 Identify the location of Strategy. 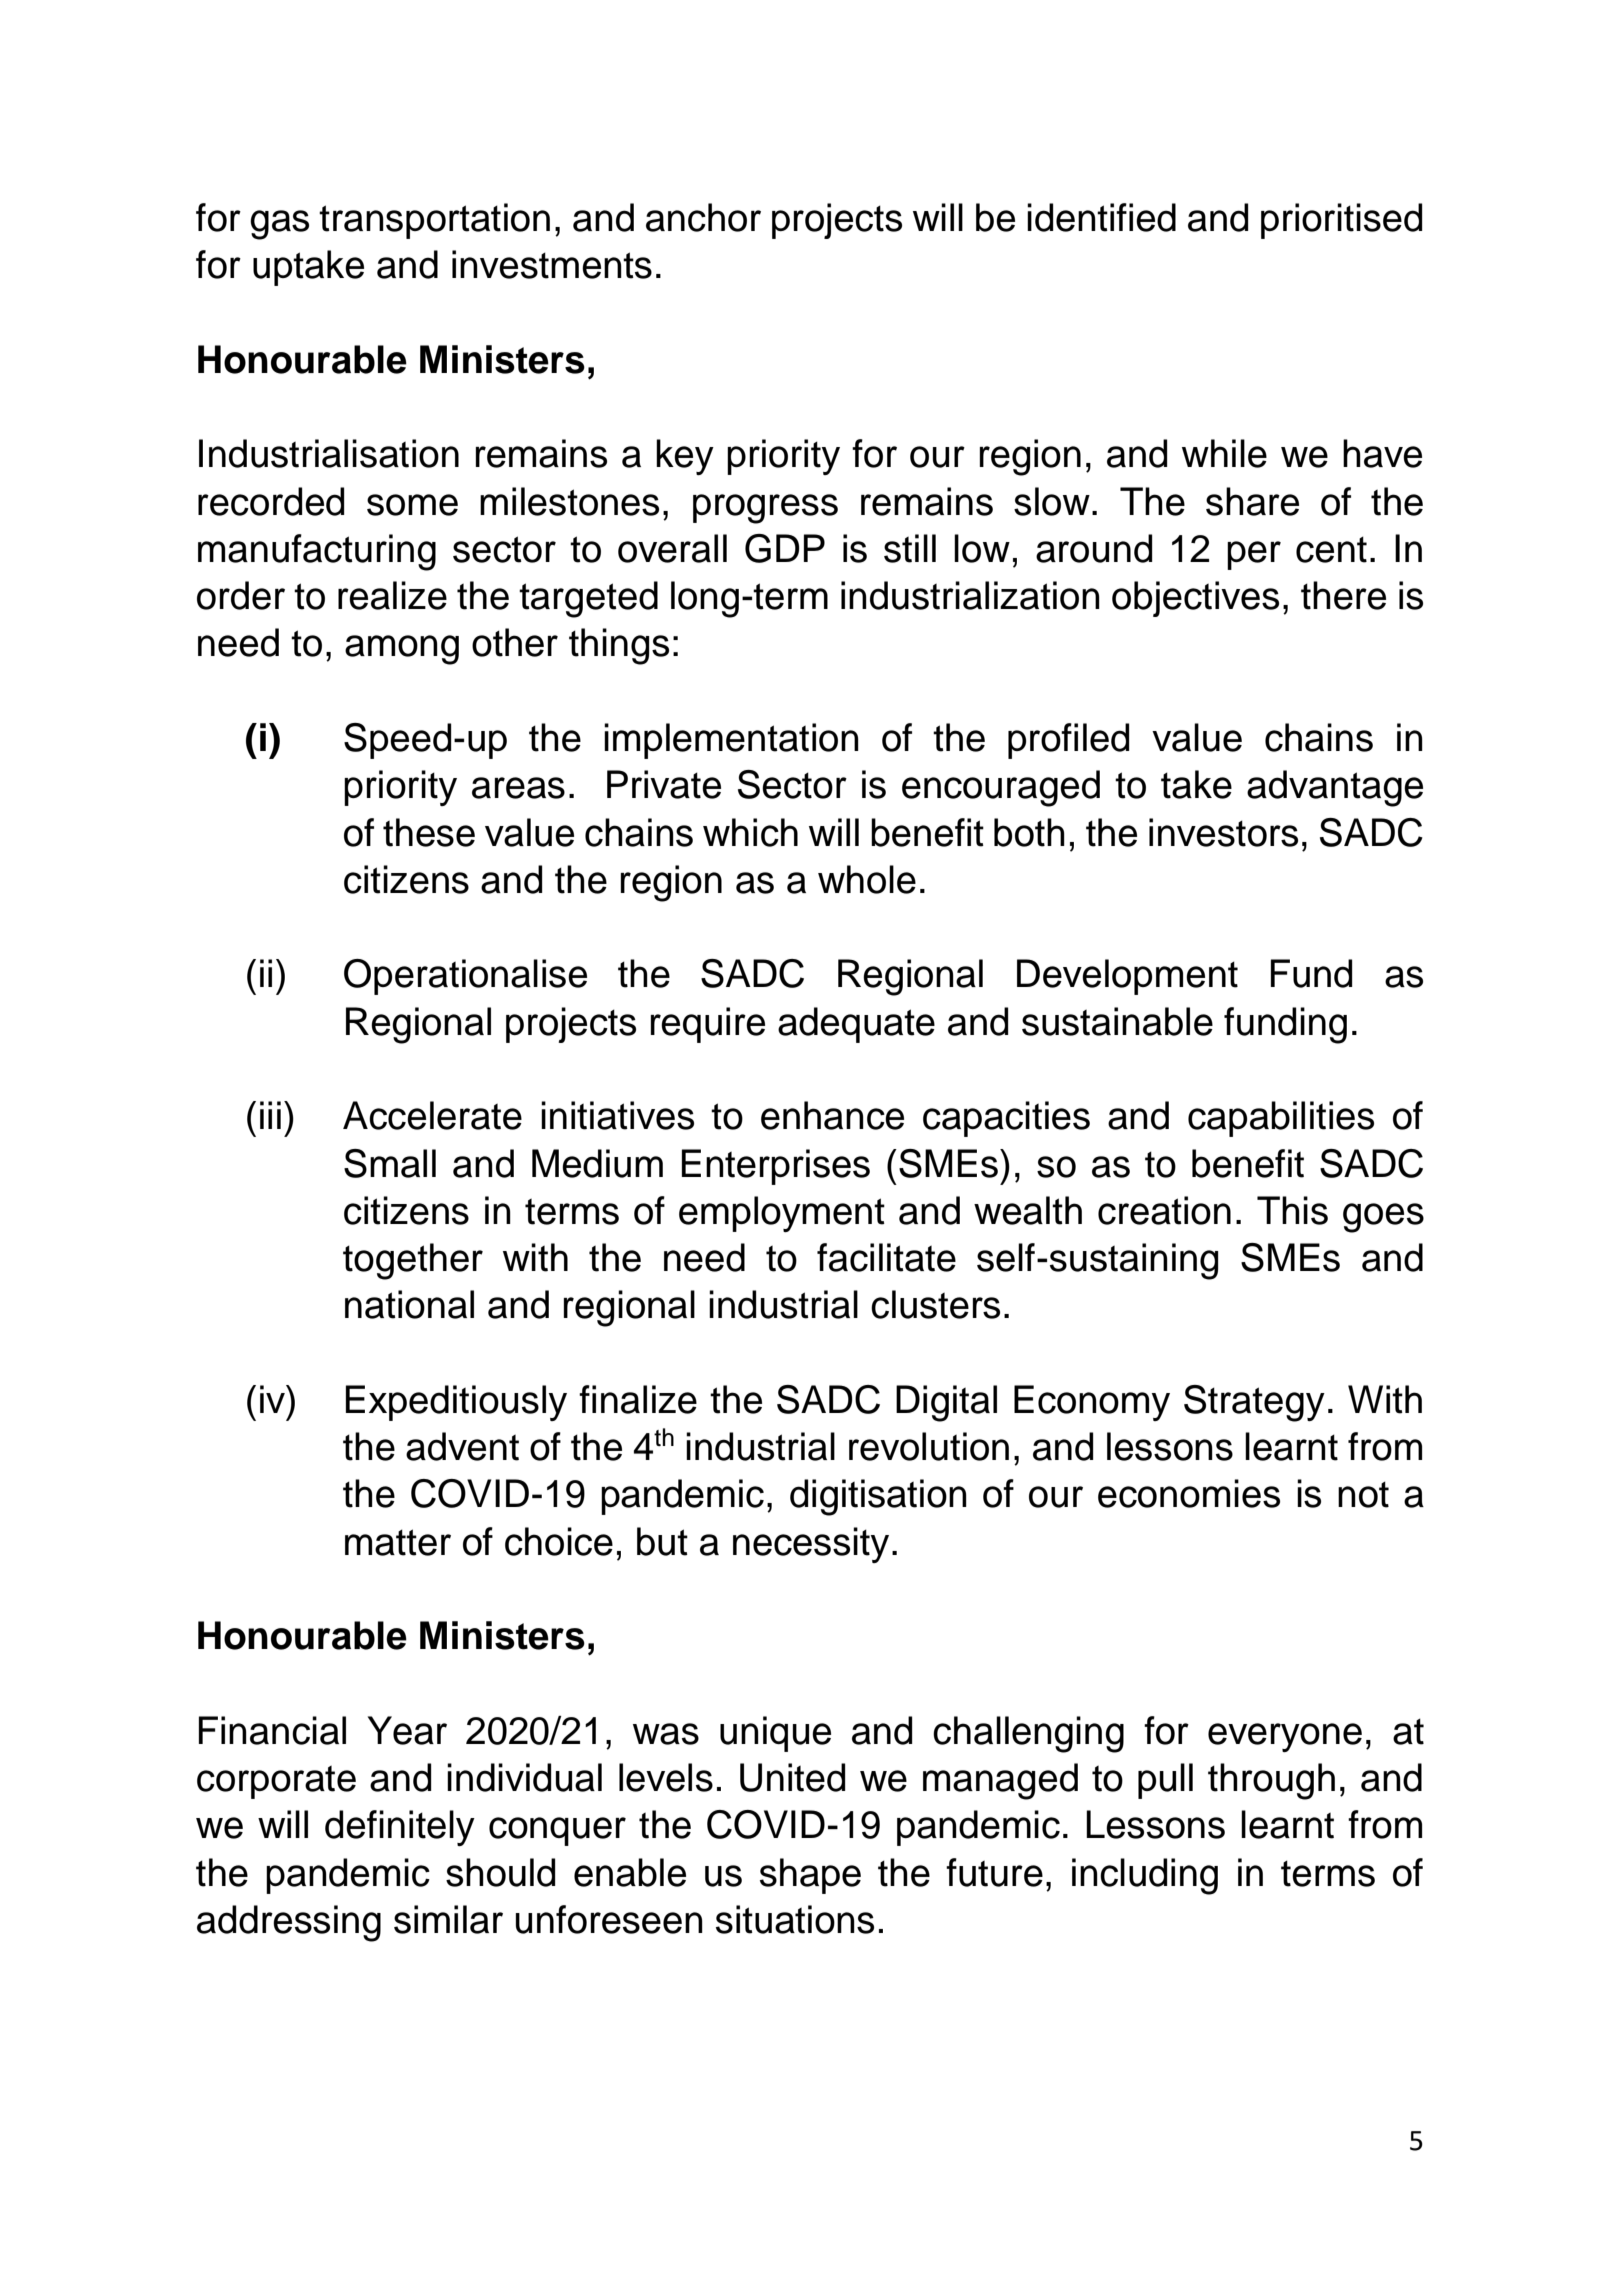
(1254, 1403).
